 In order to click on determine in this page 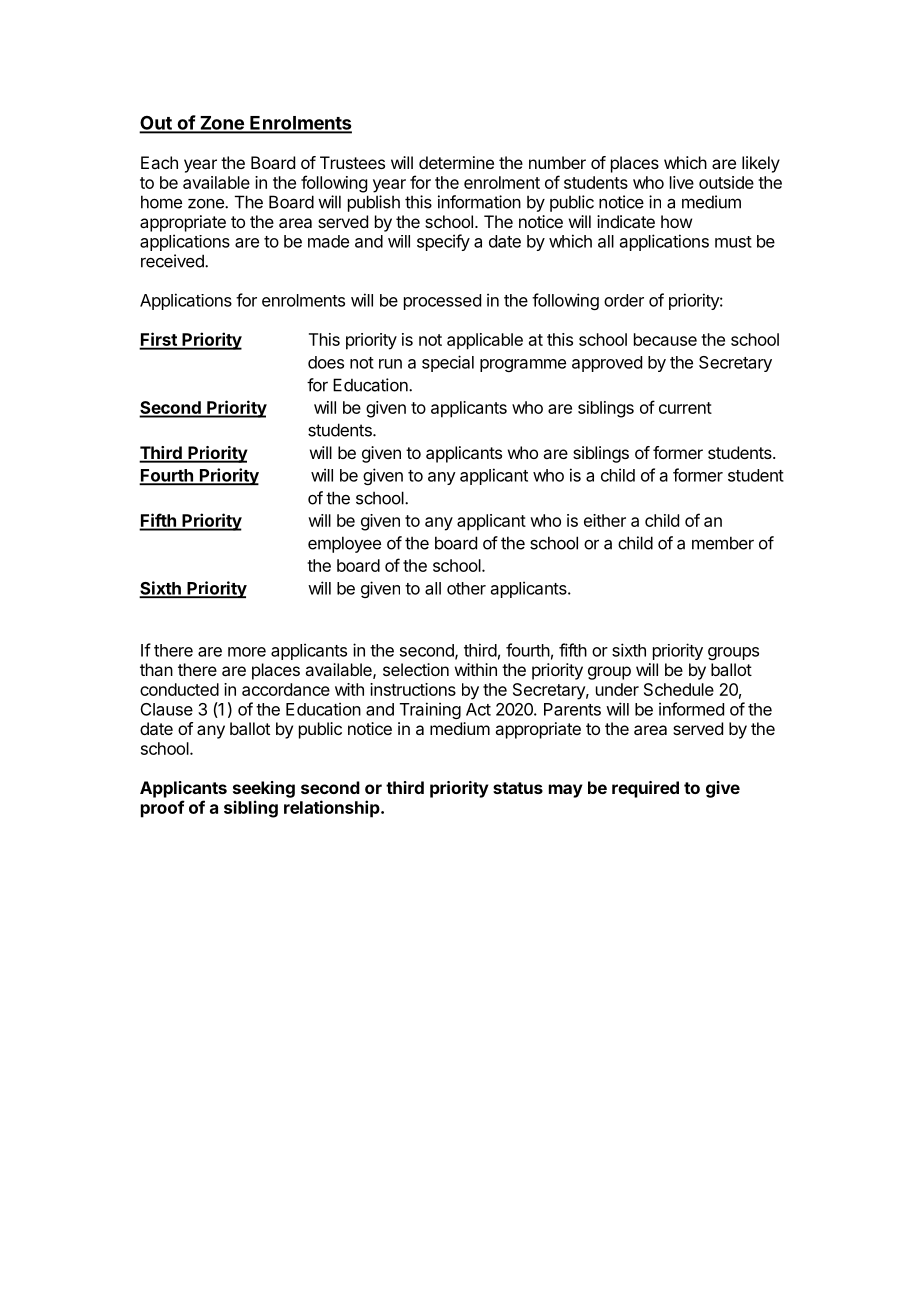, I will do `click(456, 162)`.
